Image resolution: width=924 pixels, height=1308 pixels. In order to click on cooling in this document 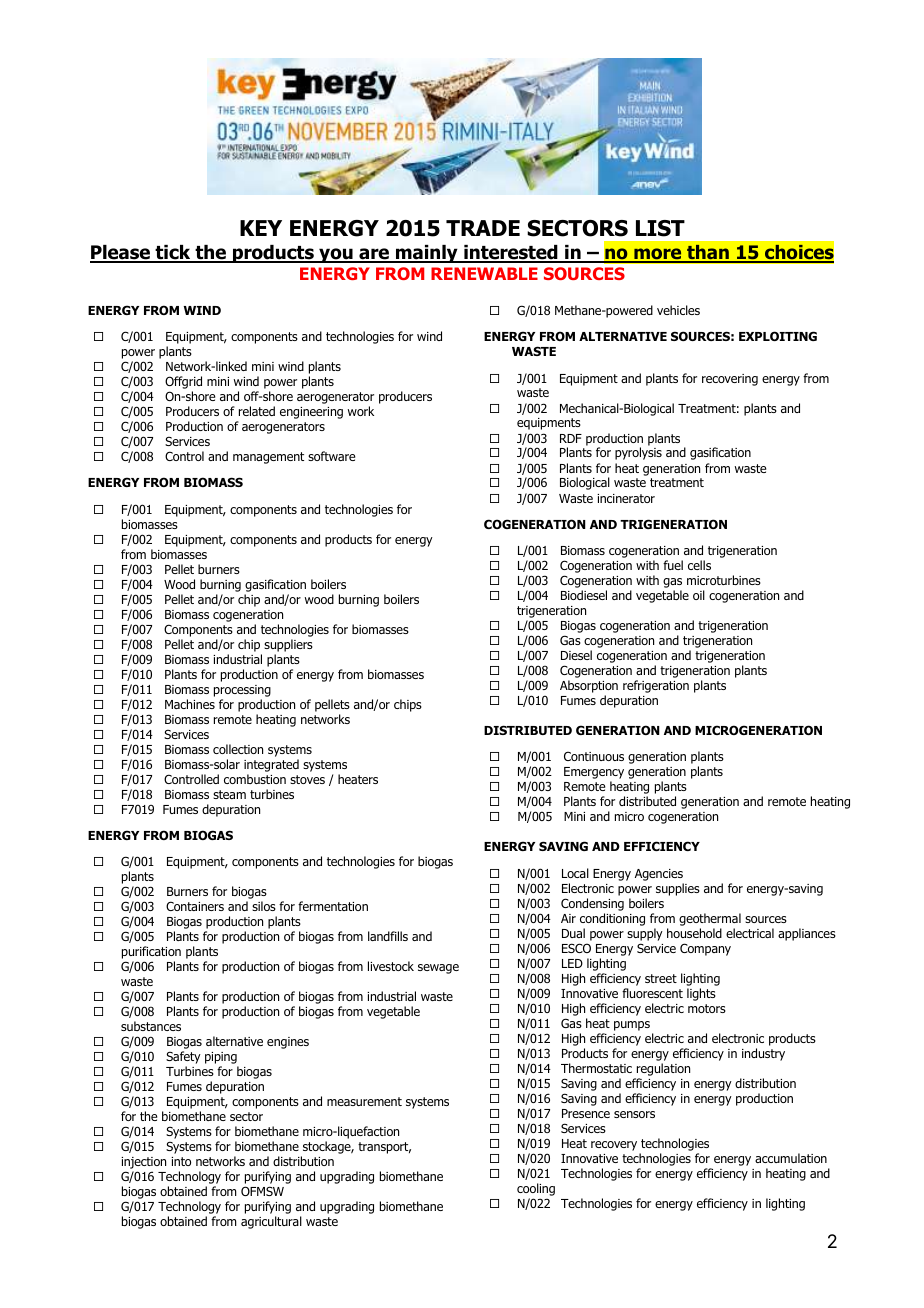, I will do `click(536, 1189)`.
